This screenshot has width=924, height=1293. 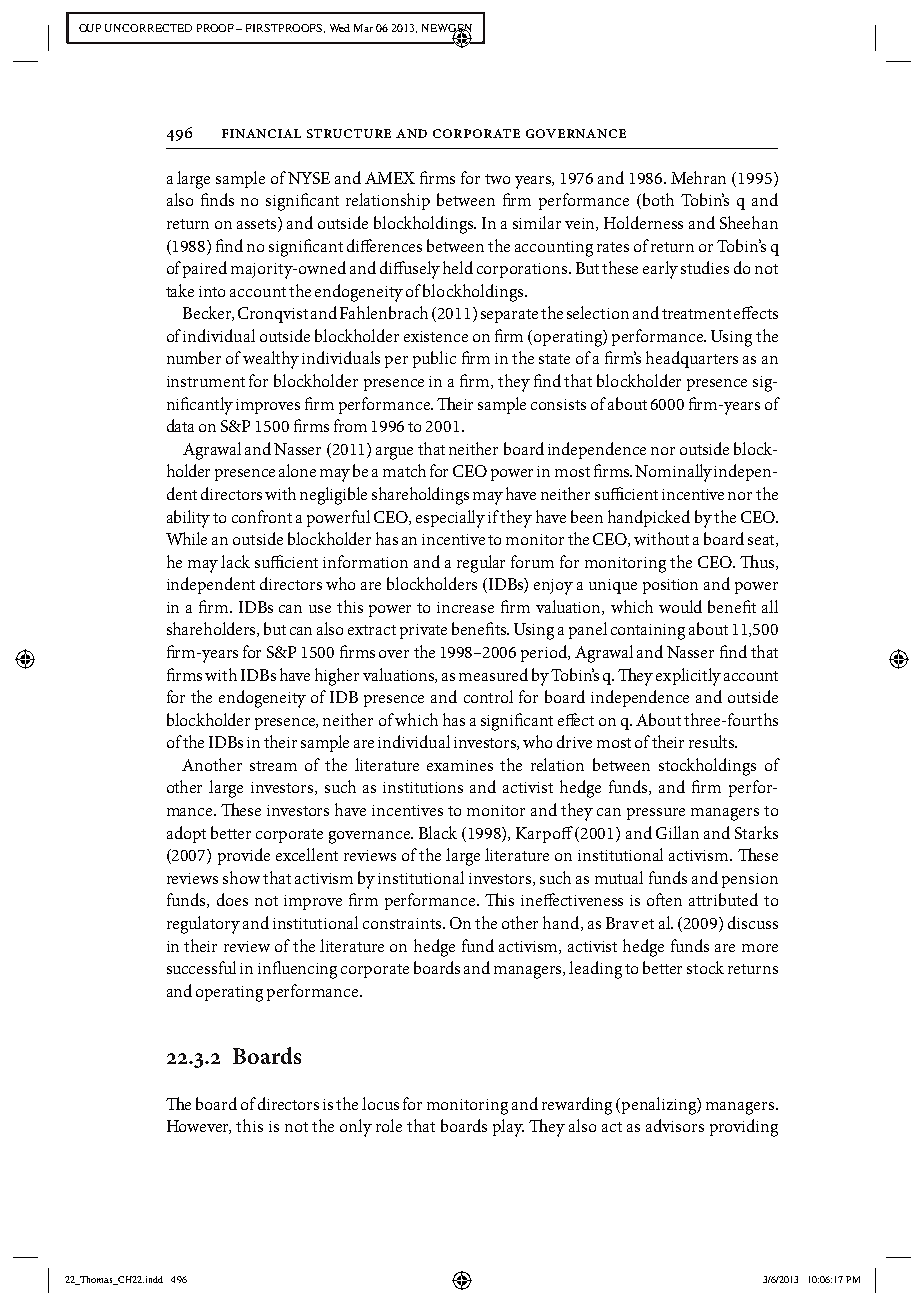 I want to click on take, so click(x=180, y=290).
